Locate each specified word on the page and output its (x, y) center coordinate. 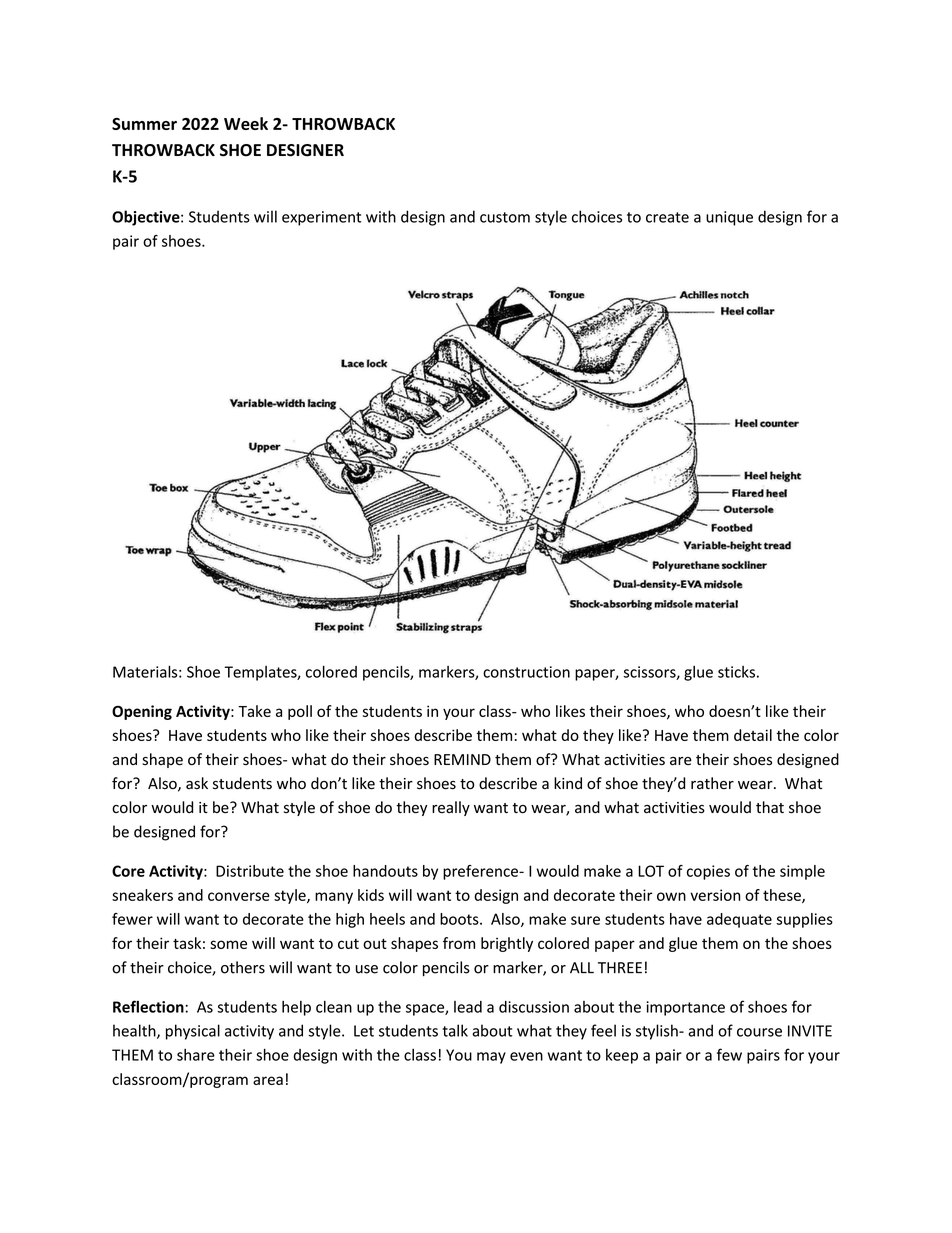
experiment (321, 218)
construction (526, 672)
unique (729, 218)
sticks (736, 672)
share (196, 1055)
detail (753, 735)
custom (505, 217)
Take (254, 711)
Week (246, 123)
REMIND (462, 759)
